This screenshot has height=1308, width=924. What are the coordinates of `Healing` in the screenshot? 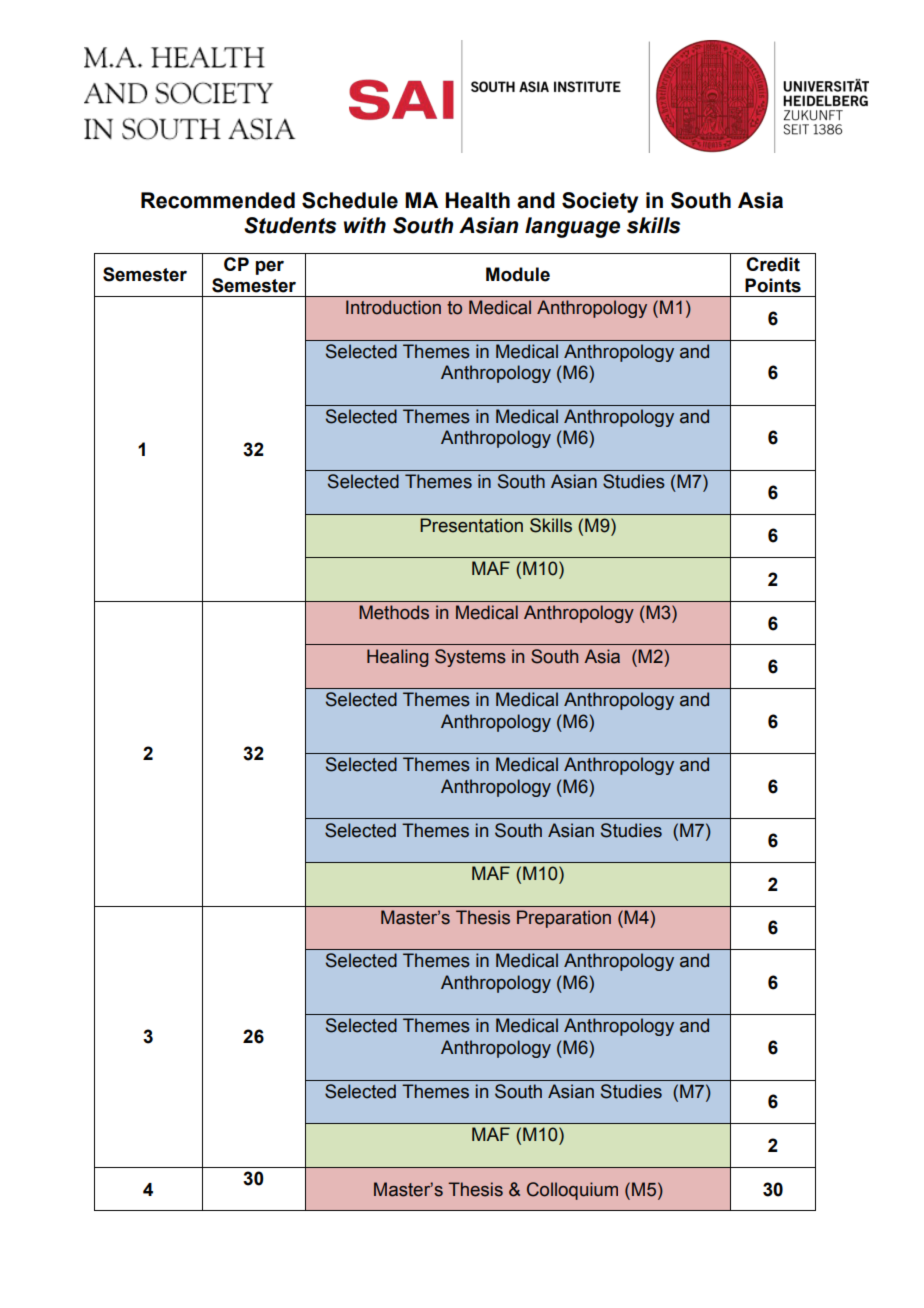 It's located at (398, 658).
